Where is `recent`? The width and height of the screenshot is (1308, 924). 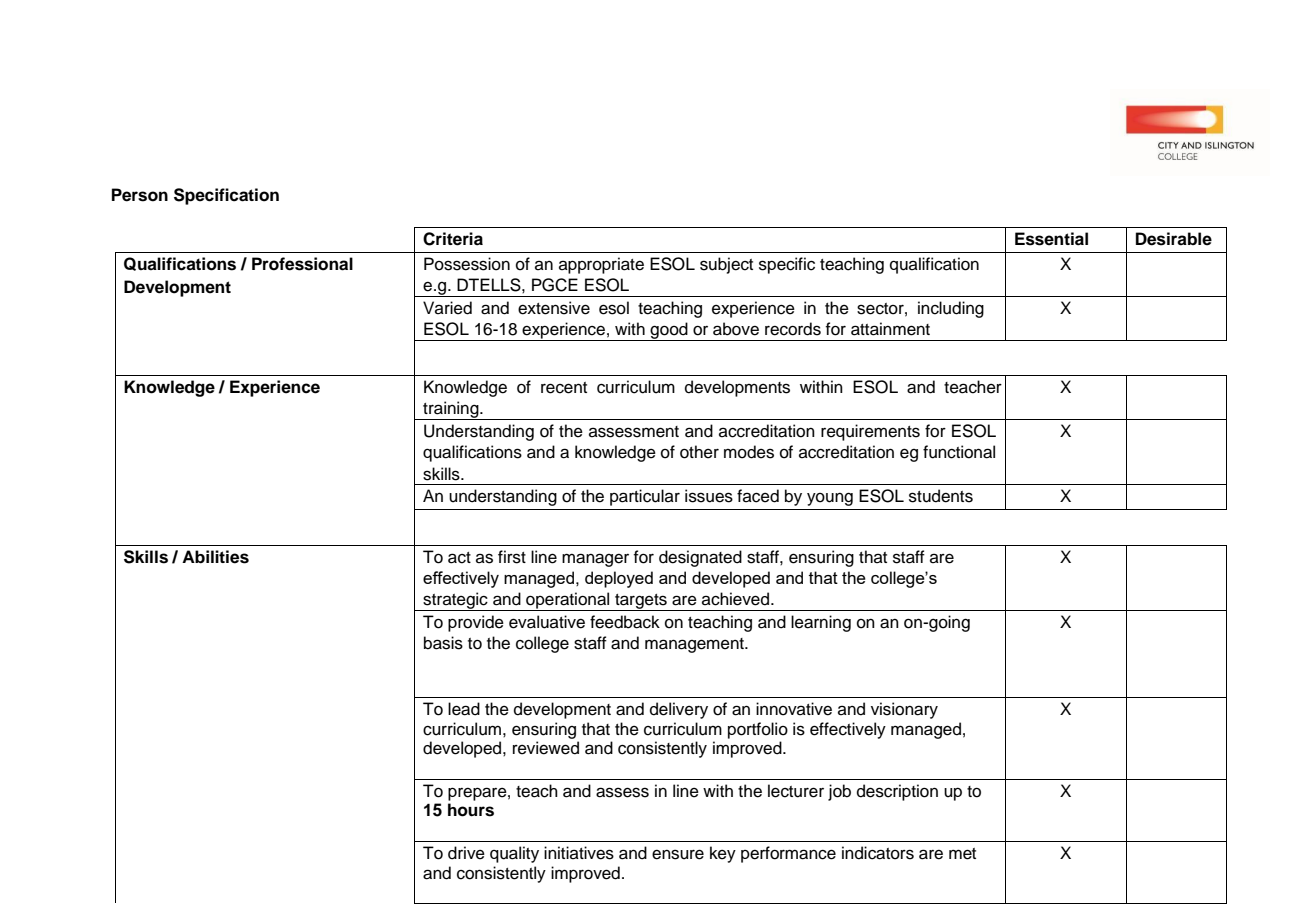
recent is located at coordinates (564, 388).
